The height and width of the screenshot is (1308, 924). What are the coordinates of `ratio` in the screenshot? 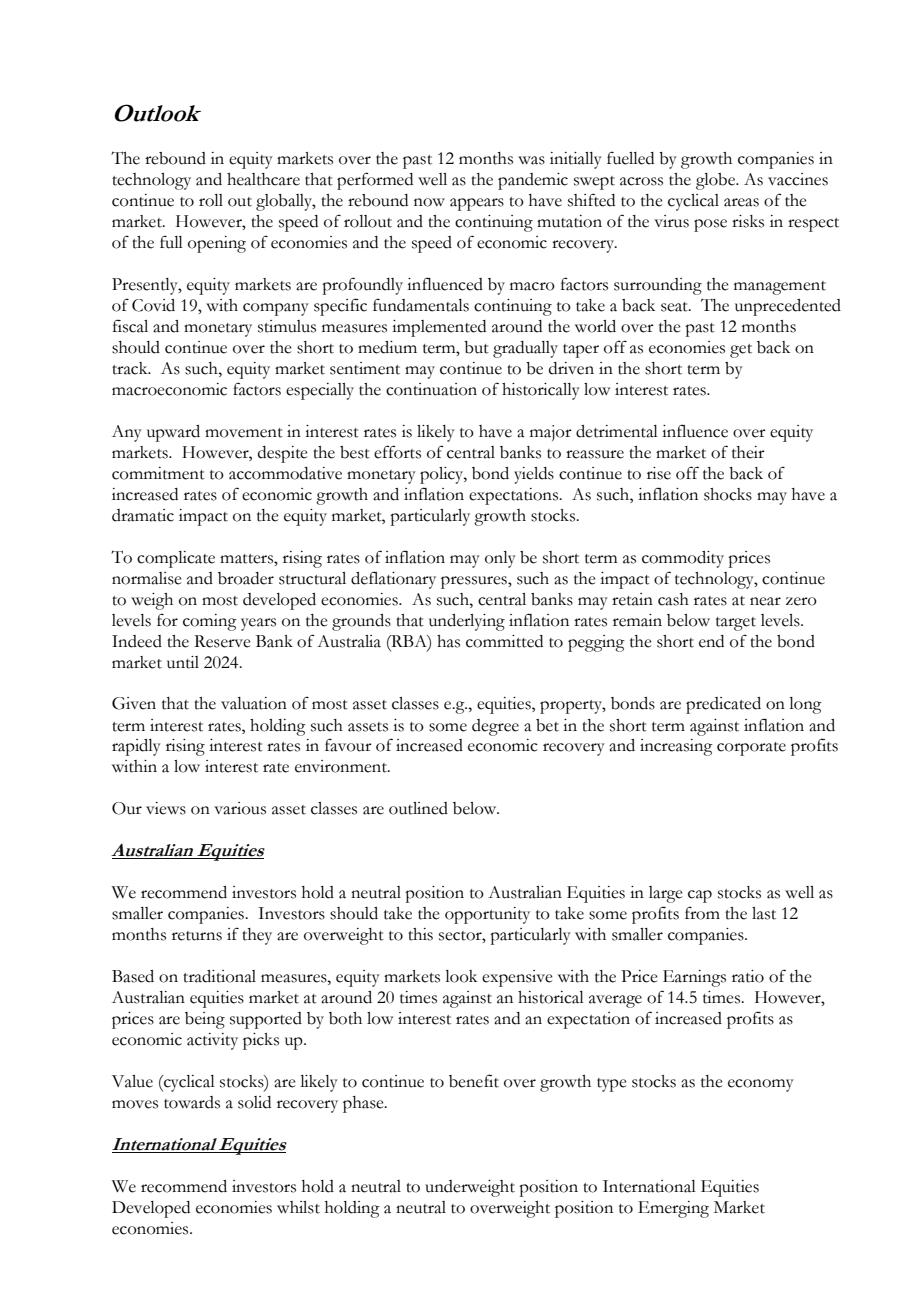 It's located at (748, 976).
